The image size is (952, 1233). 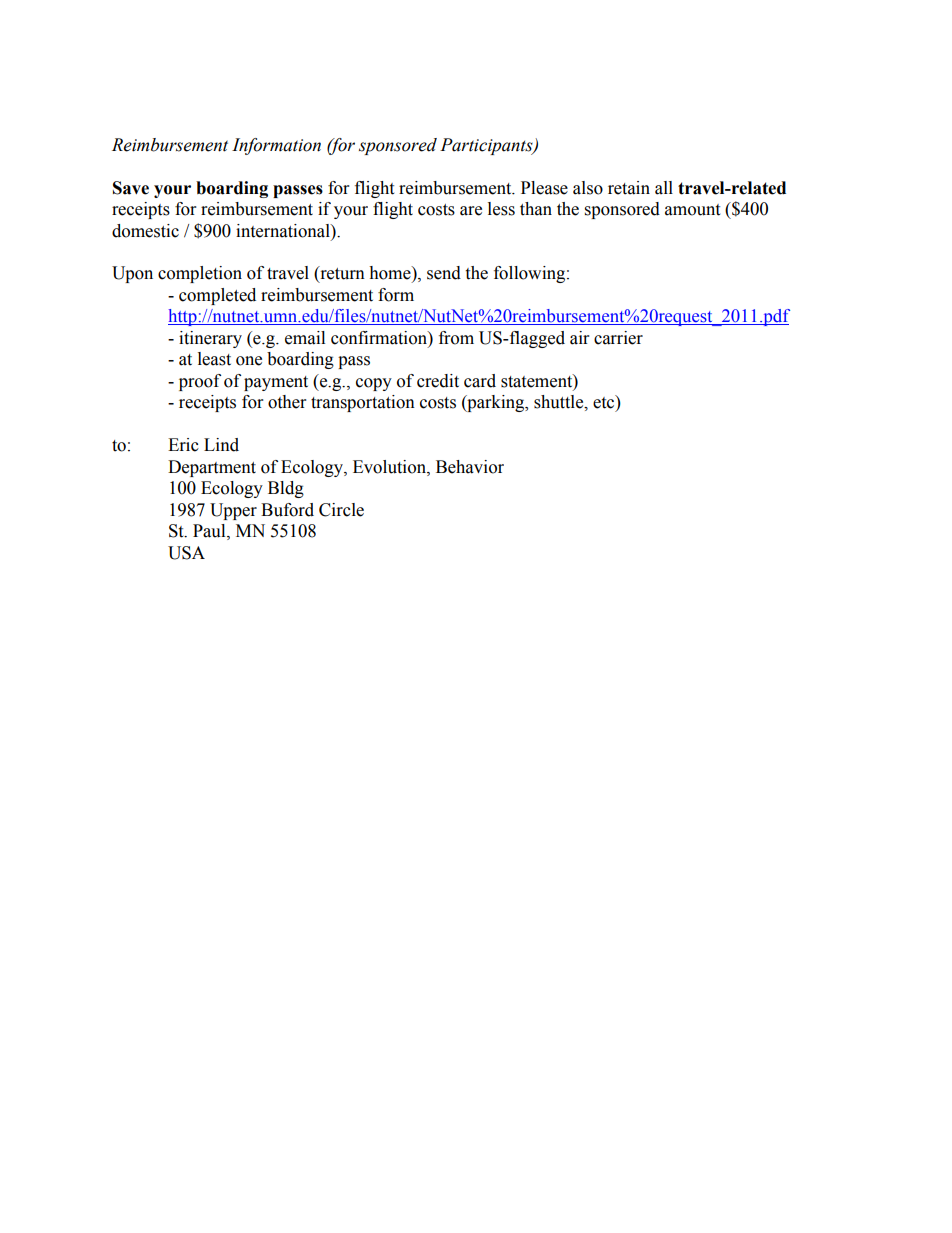 What do you see at coordinates (487, 146) in the document?
I see `Participants` at bounding box center [487, 146].
